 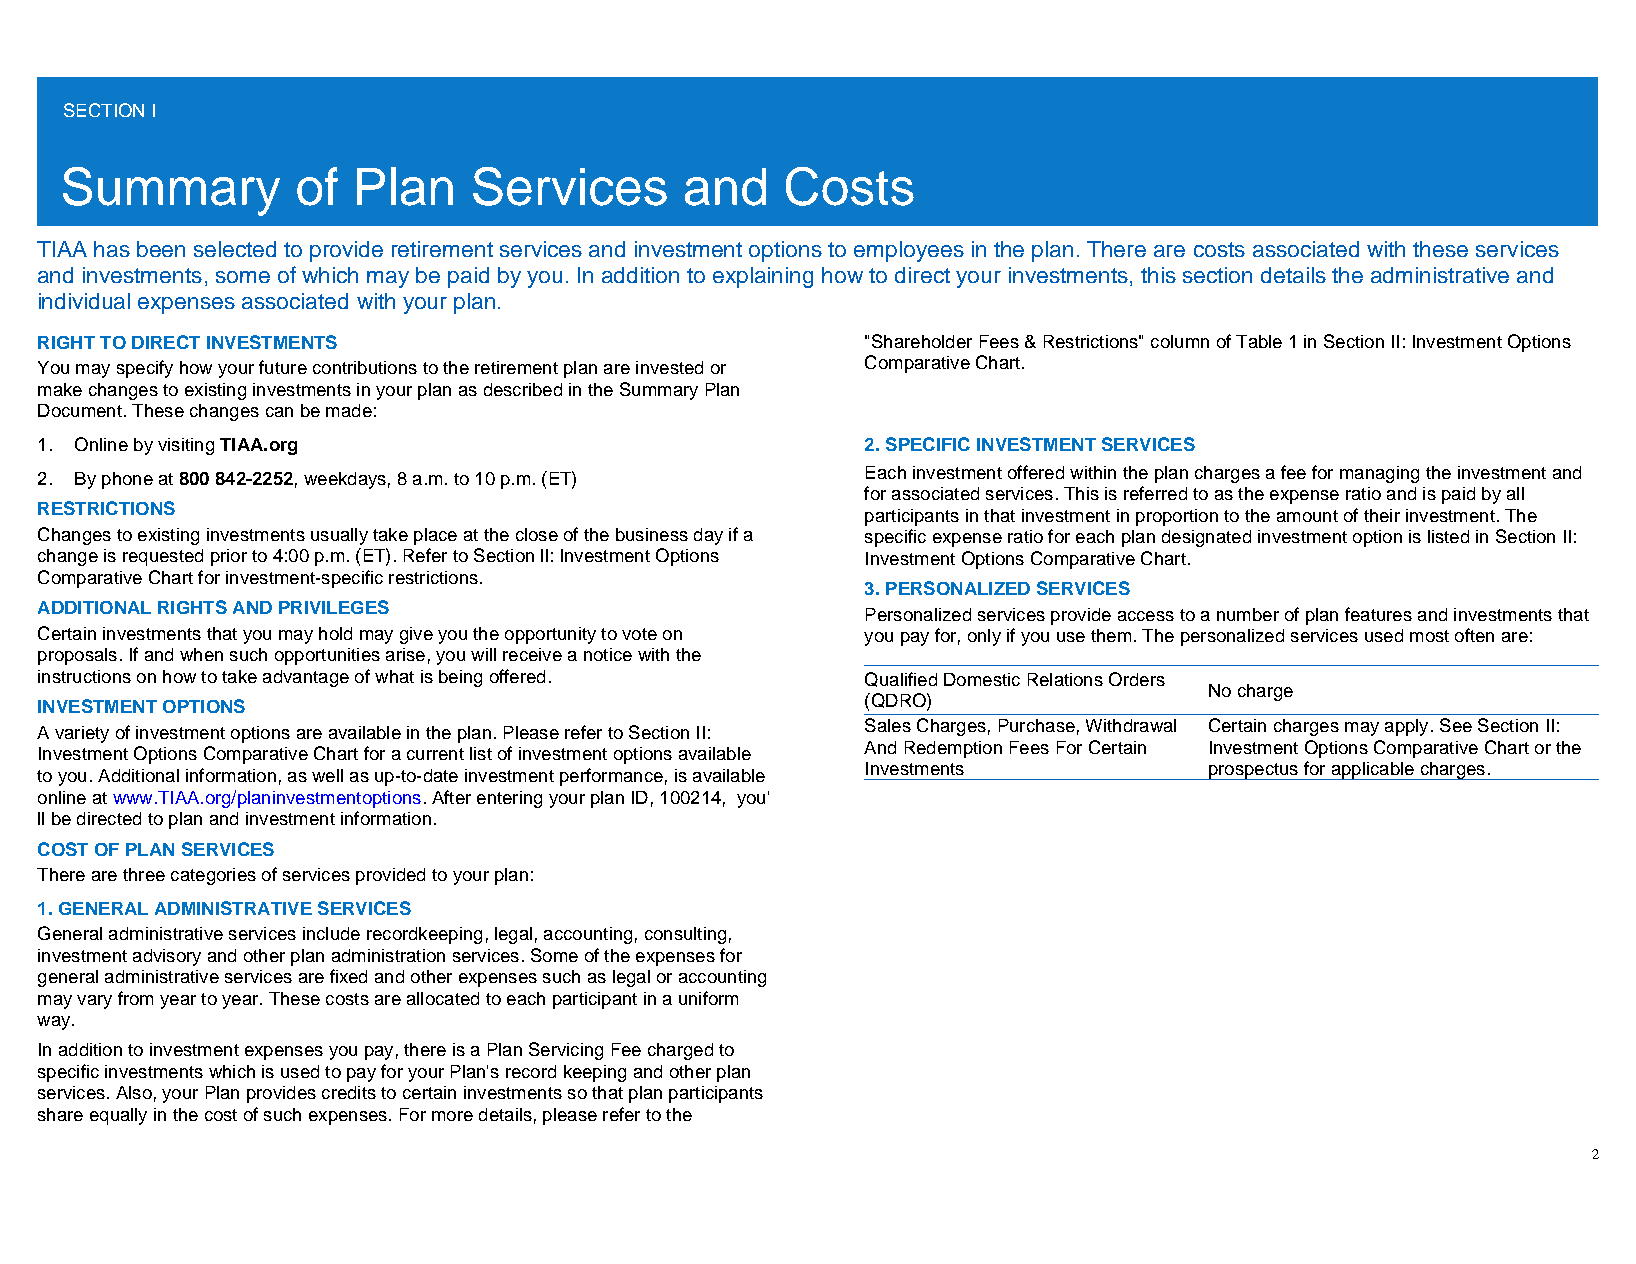 What do you see at coordinates (708, 998) in the page?
I see `uniform` at bounding box center [708, 998].
